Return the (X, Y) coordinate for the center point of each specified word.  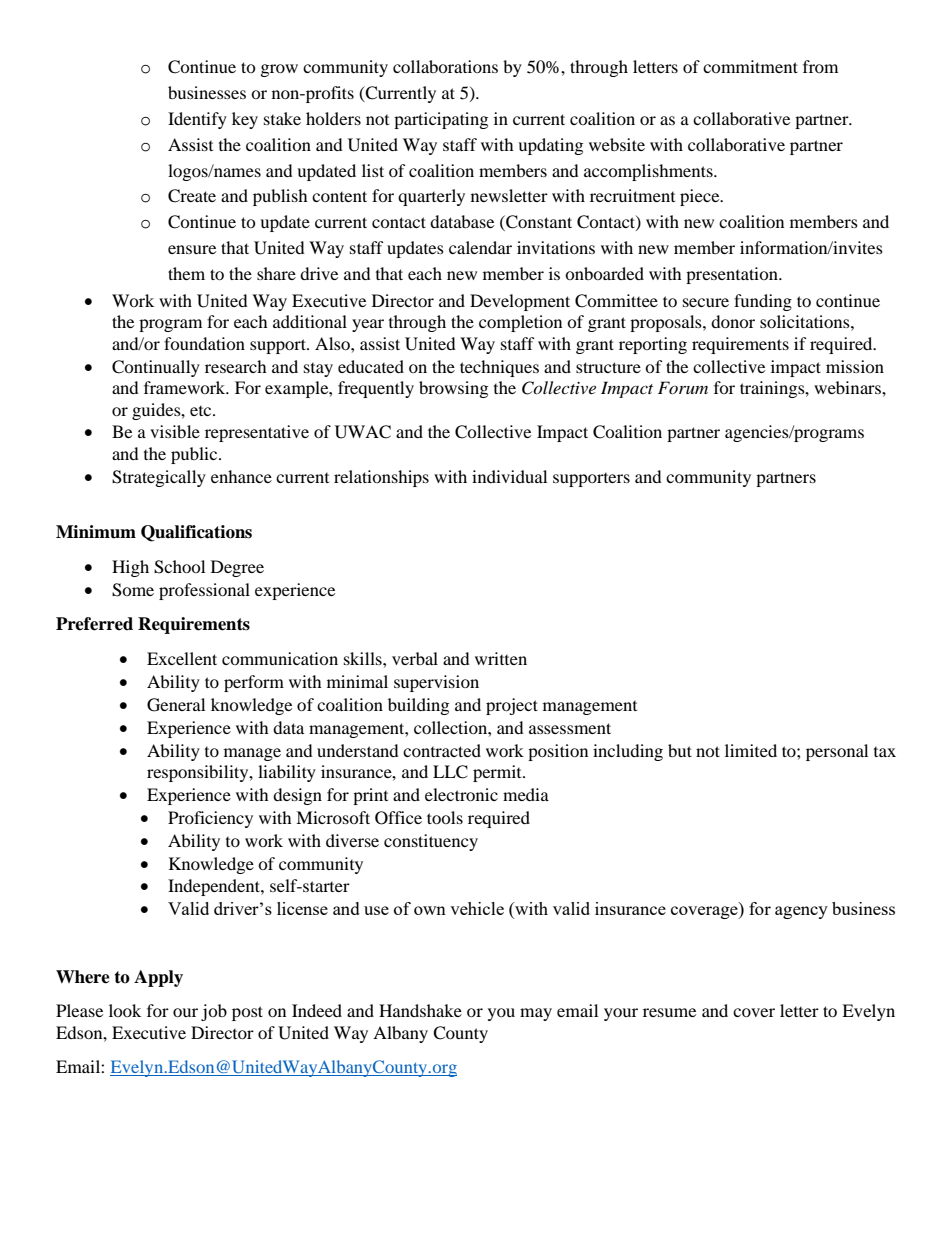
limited (751, 750)
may (536, 1014)
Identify (197, 120)
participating (441, 120)
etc (202, 411)
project (512, 706)
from (820, 66)
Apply (158, 978)
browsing (453, 389)
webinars (848, 387)
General (176, 705)
